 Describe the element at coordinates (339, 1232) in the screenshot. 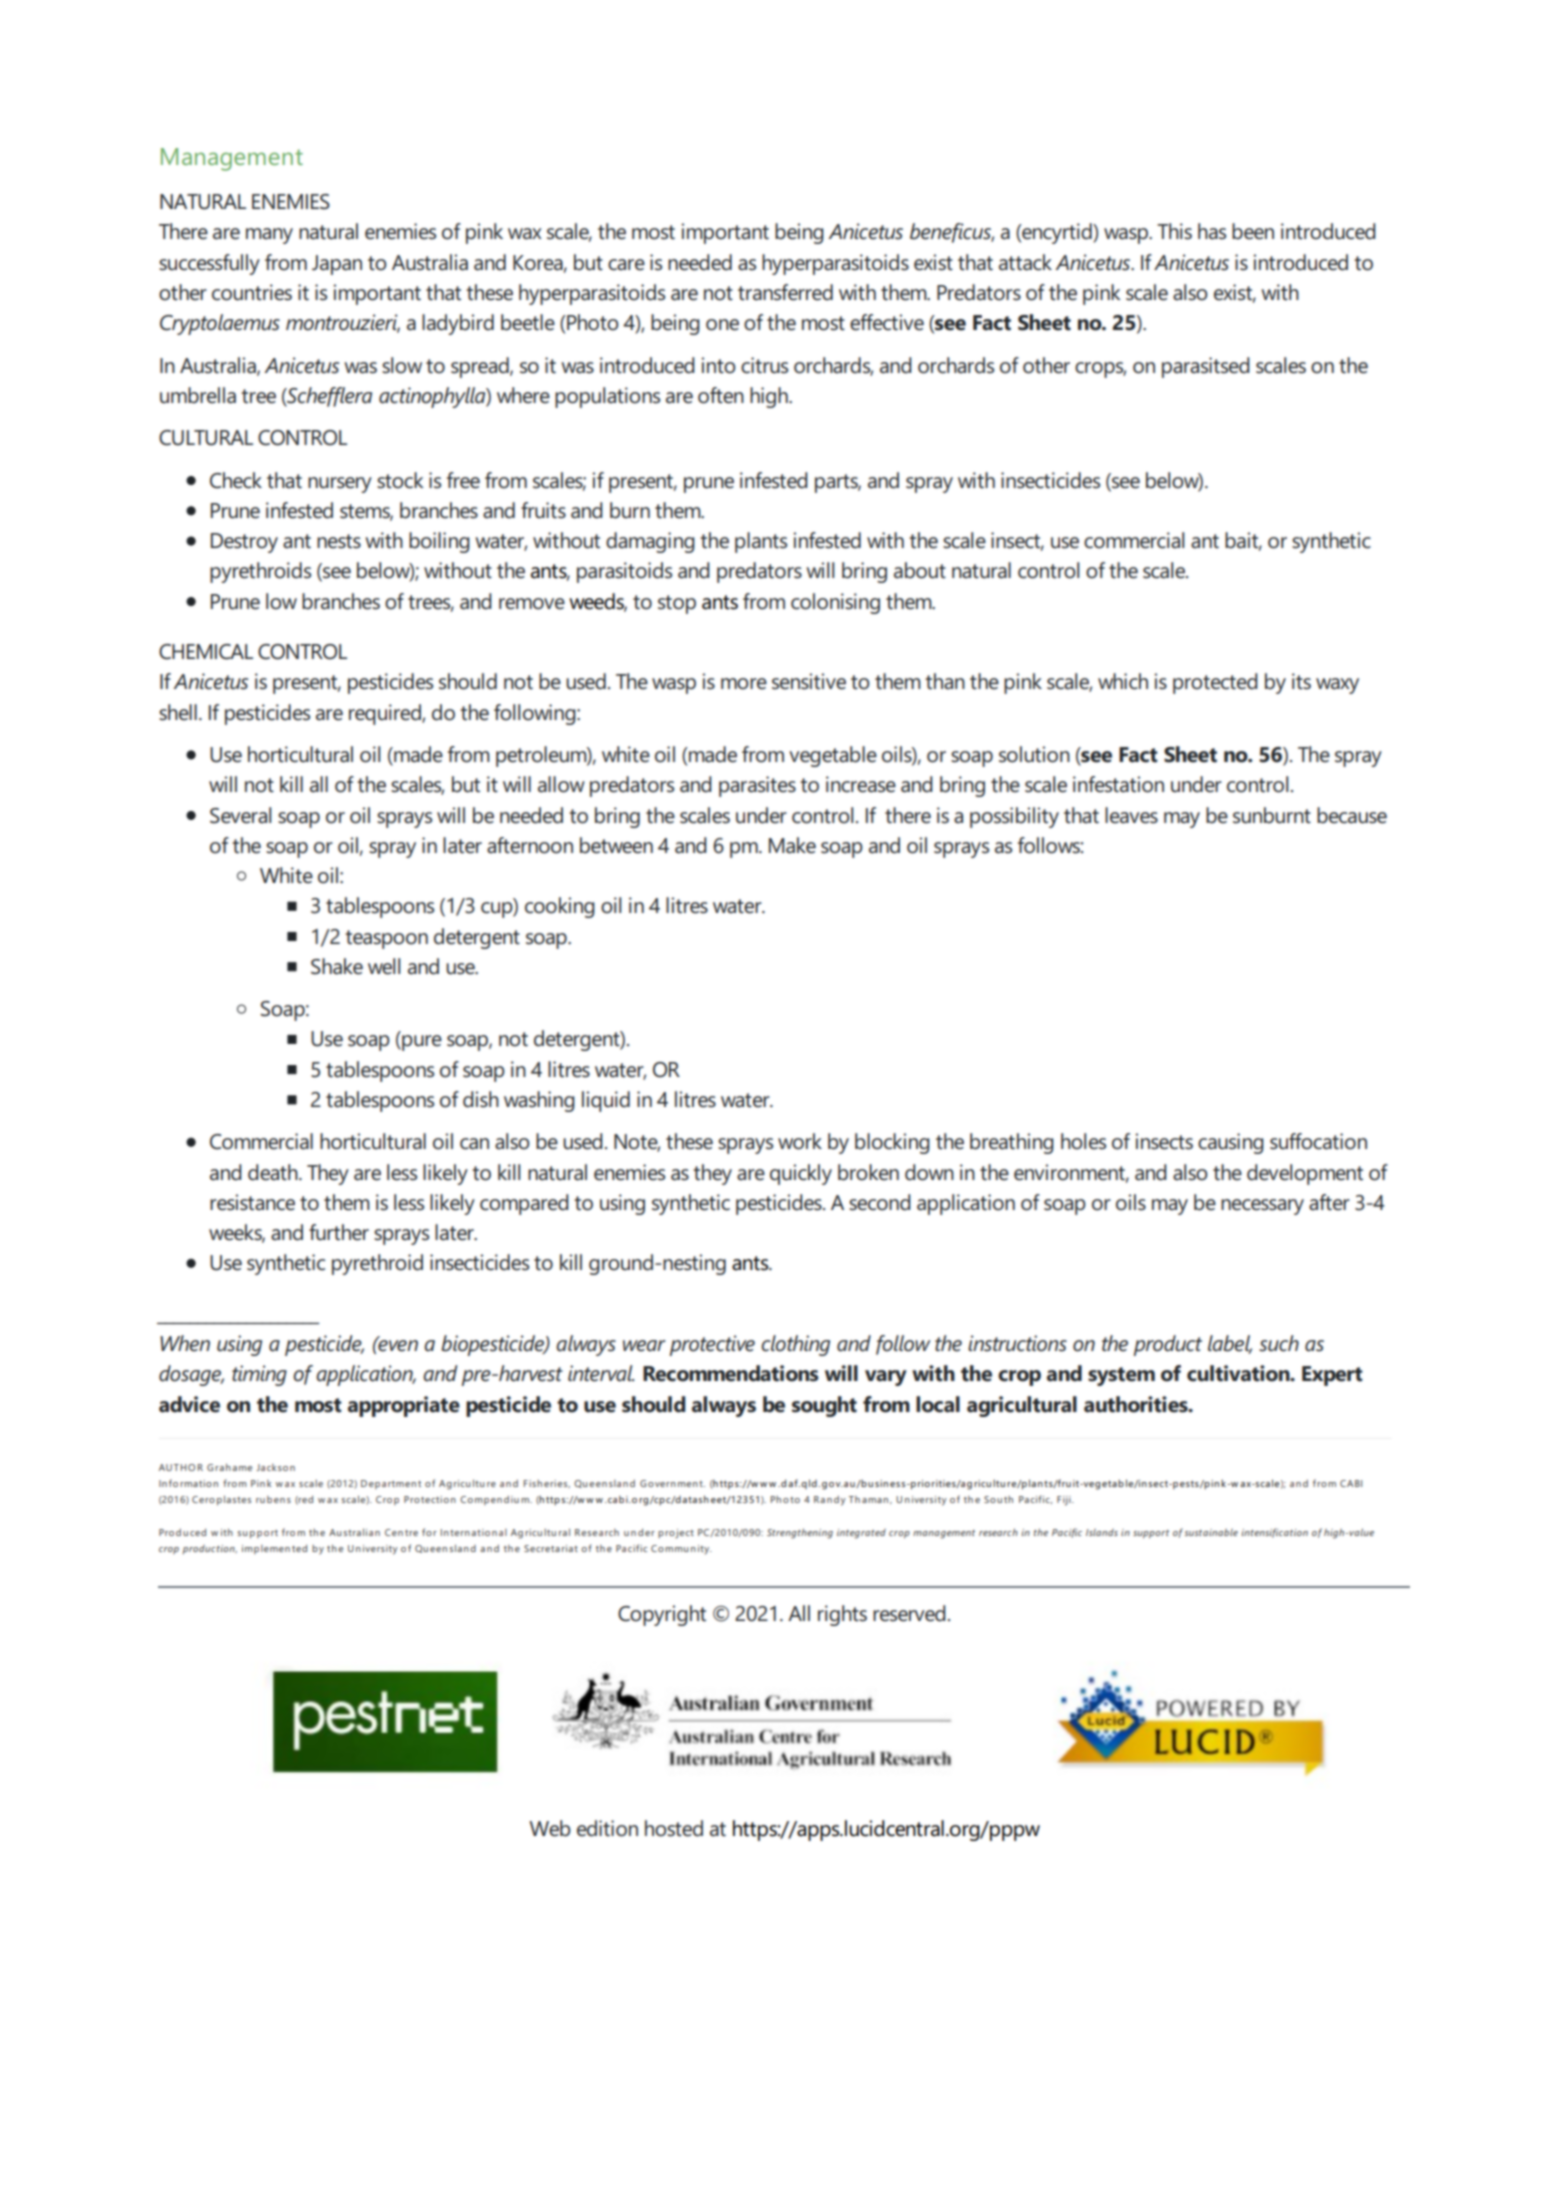

I see `further` at that location.
